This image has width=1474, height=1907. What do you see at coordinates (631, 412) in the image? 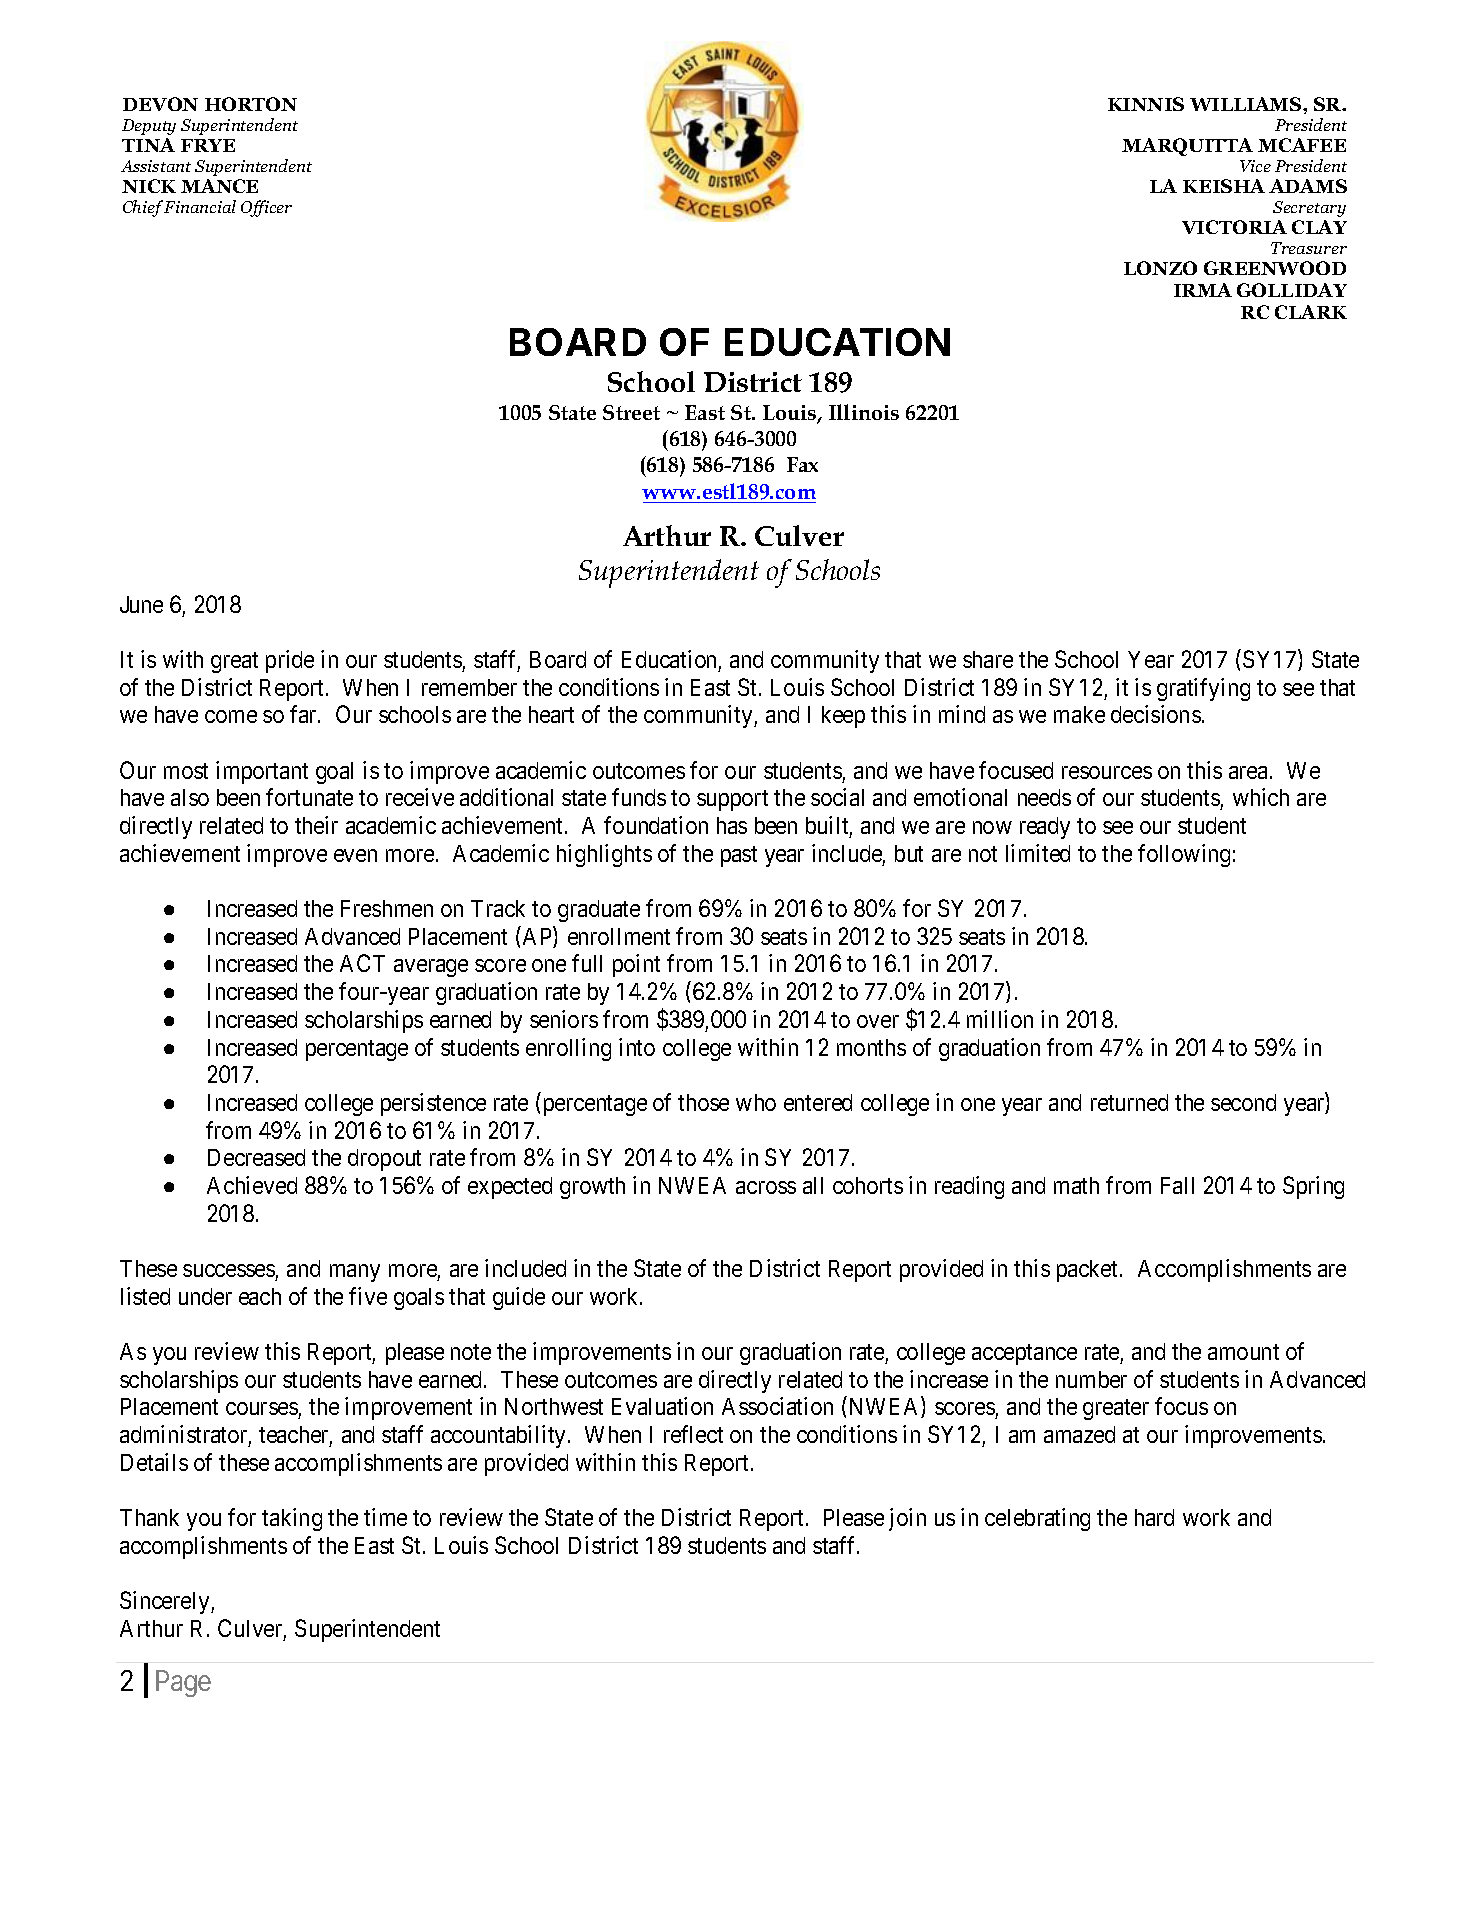
I see `Street` at bounding box center [631, 412].
